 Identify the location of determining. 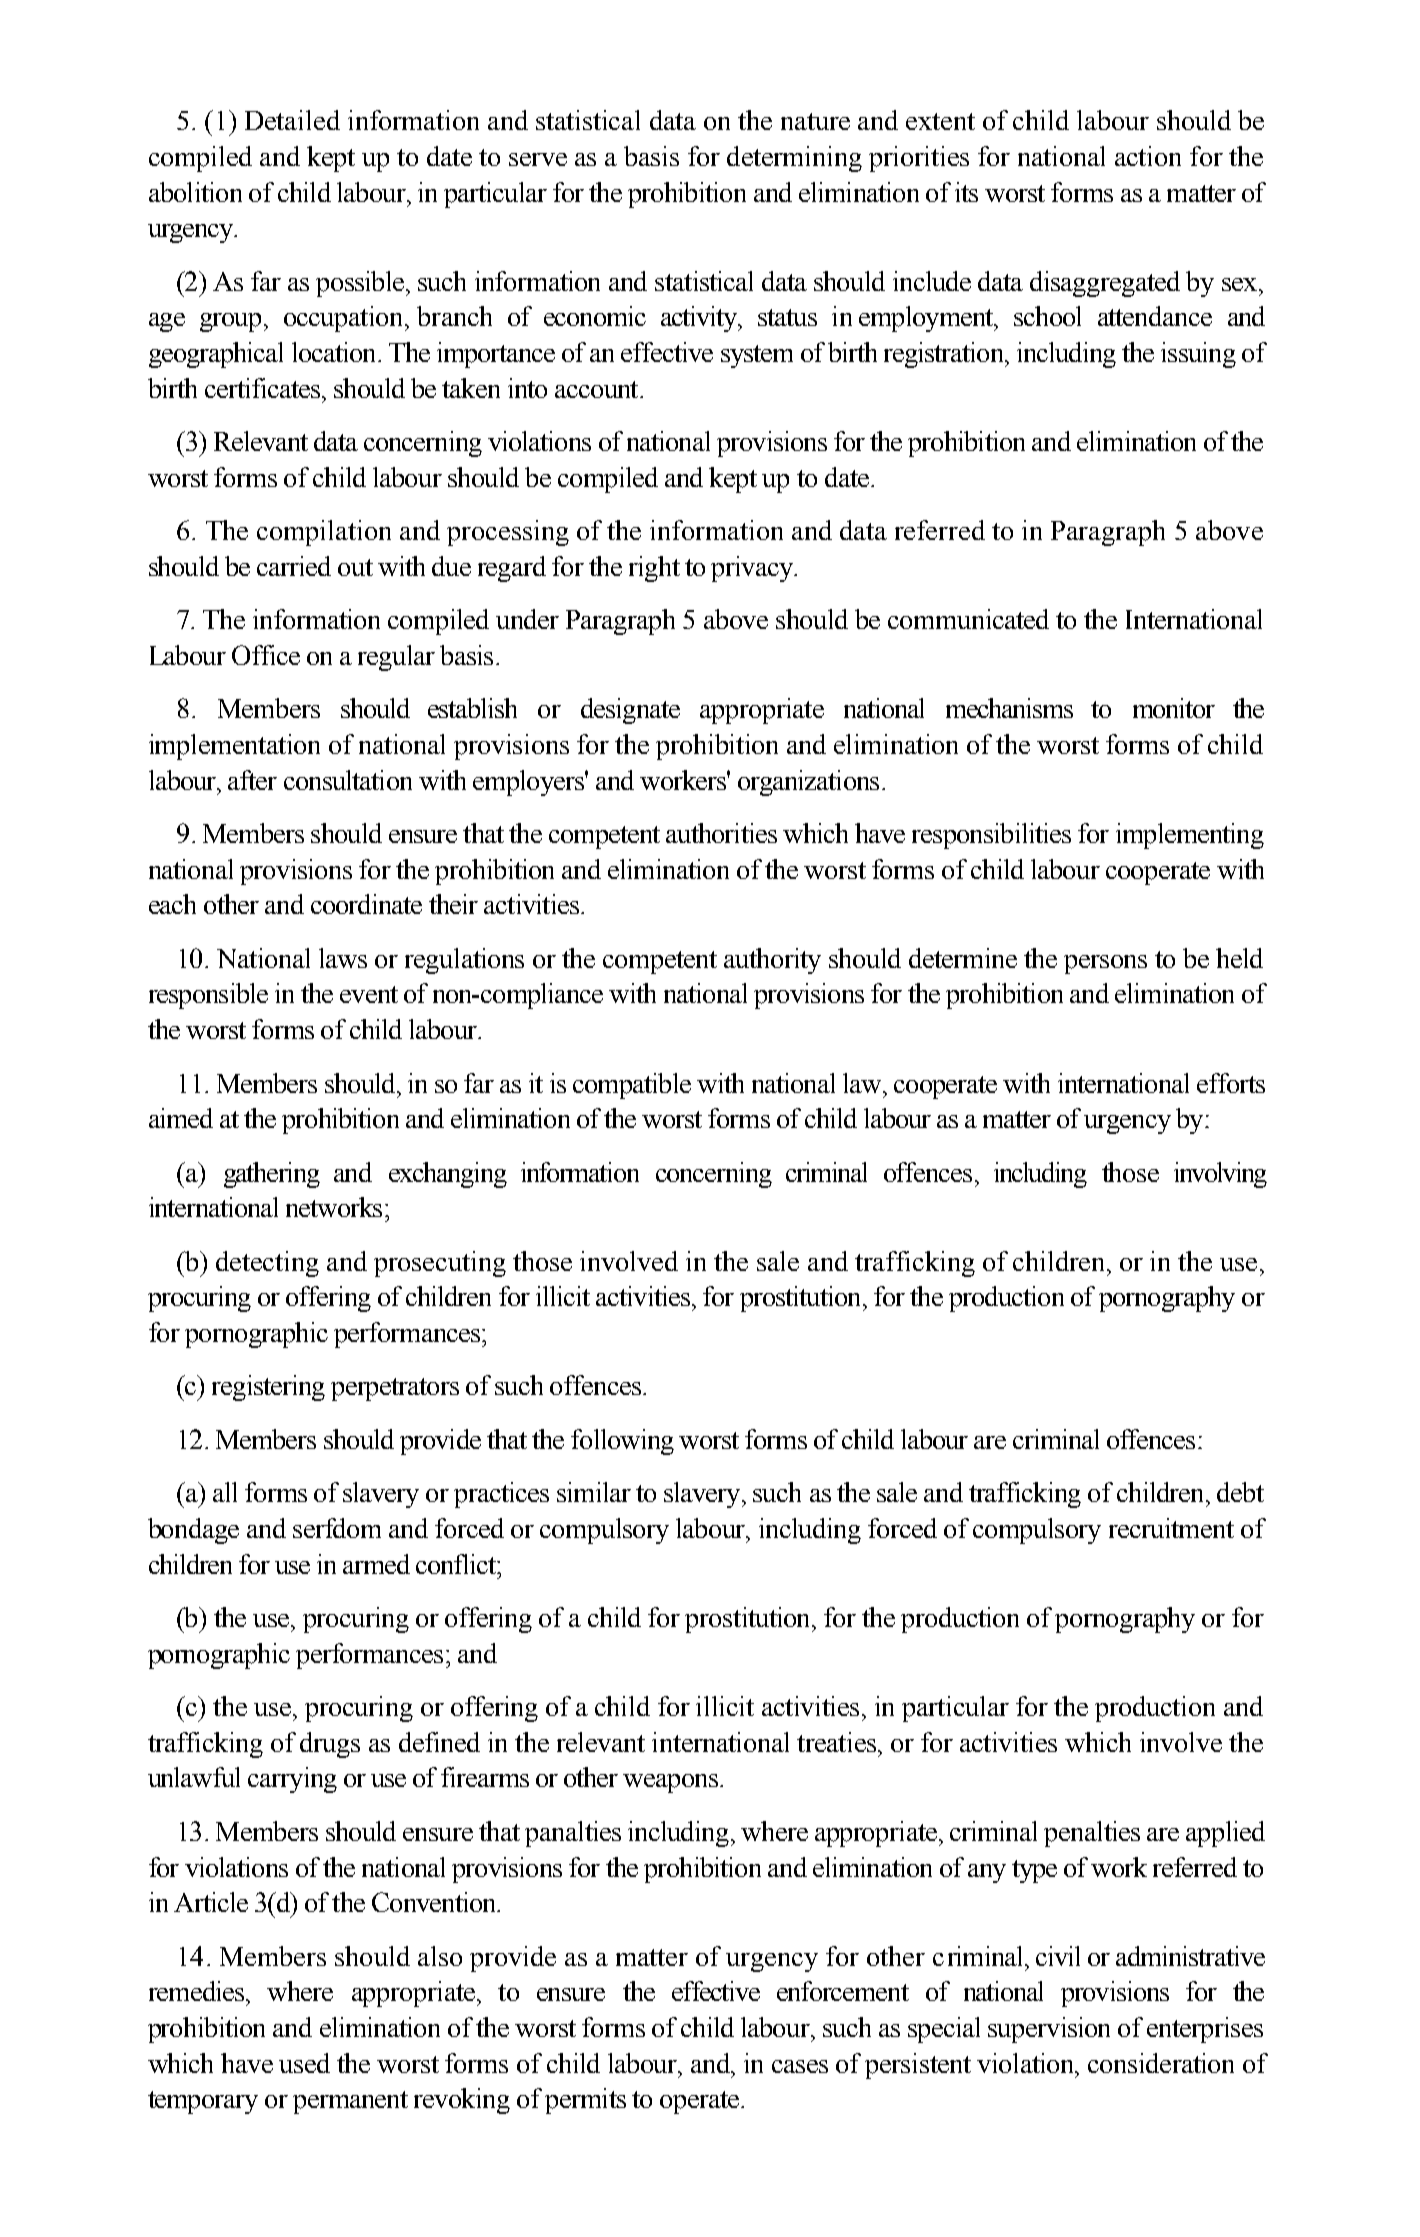
(794, 159).
